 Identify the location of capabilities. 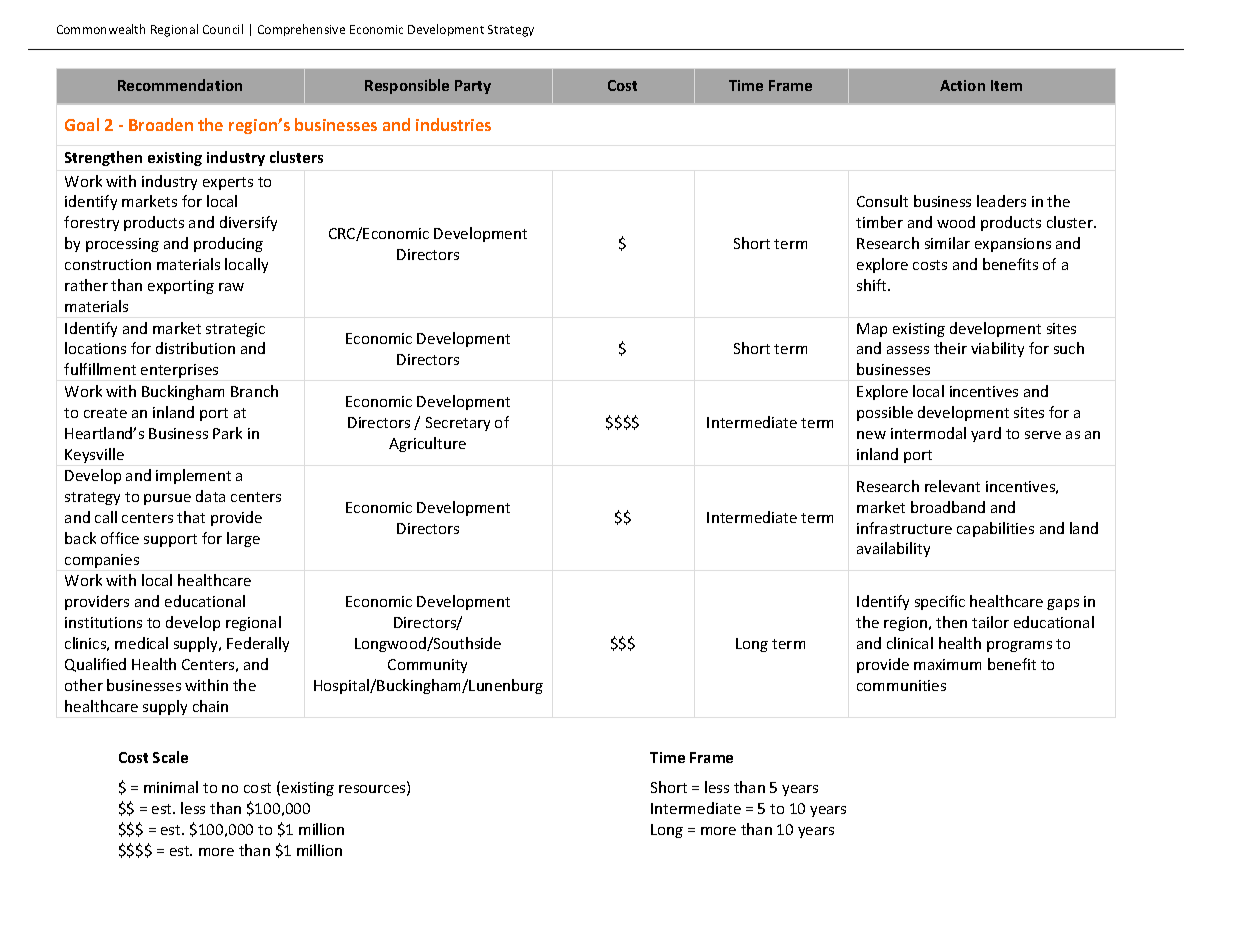
(995, 529).
